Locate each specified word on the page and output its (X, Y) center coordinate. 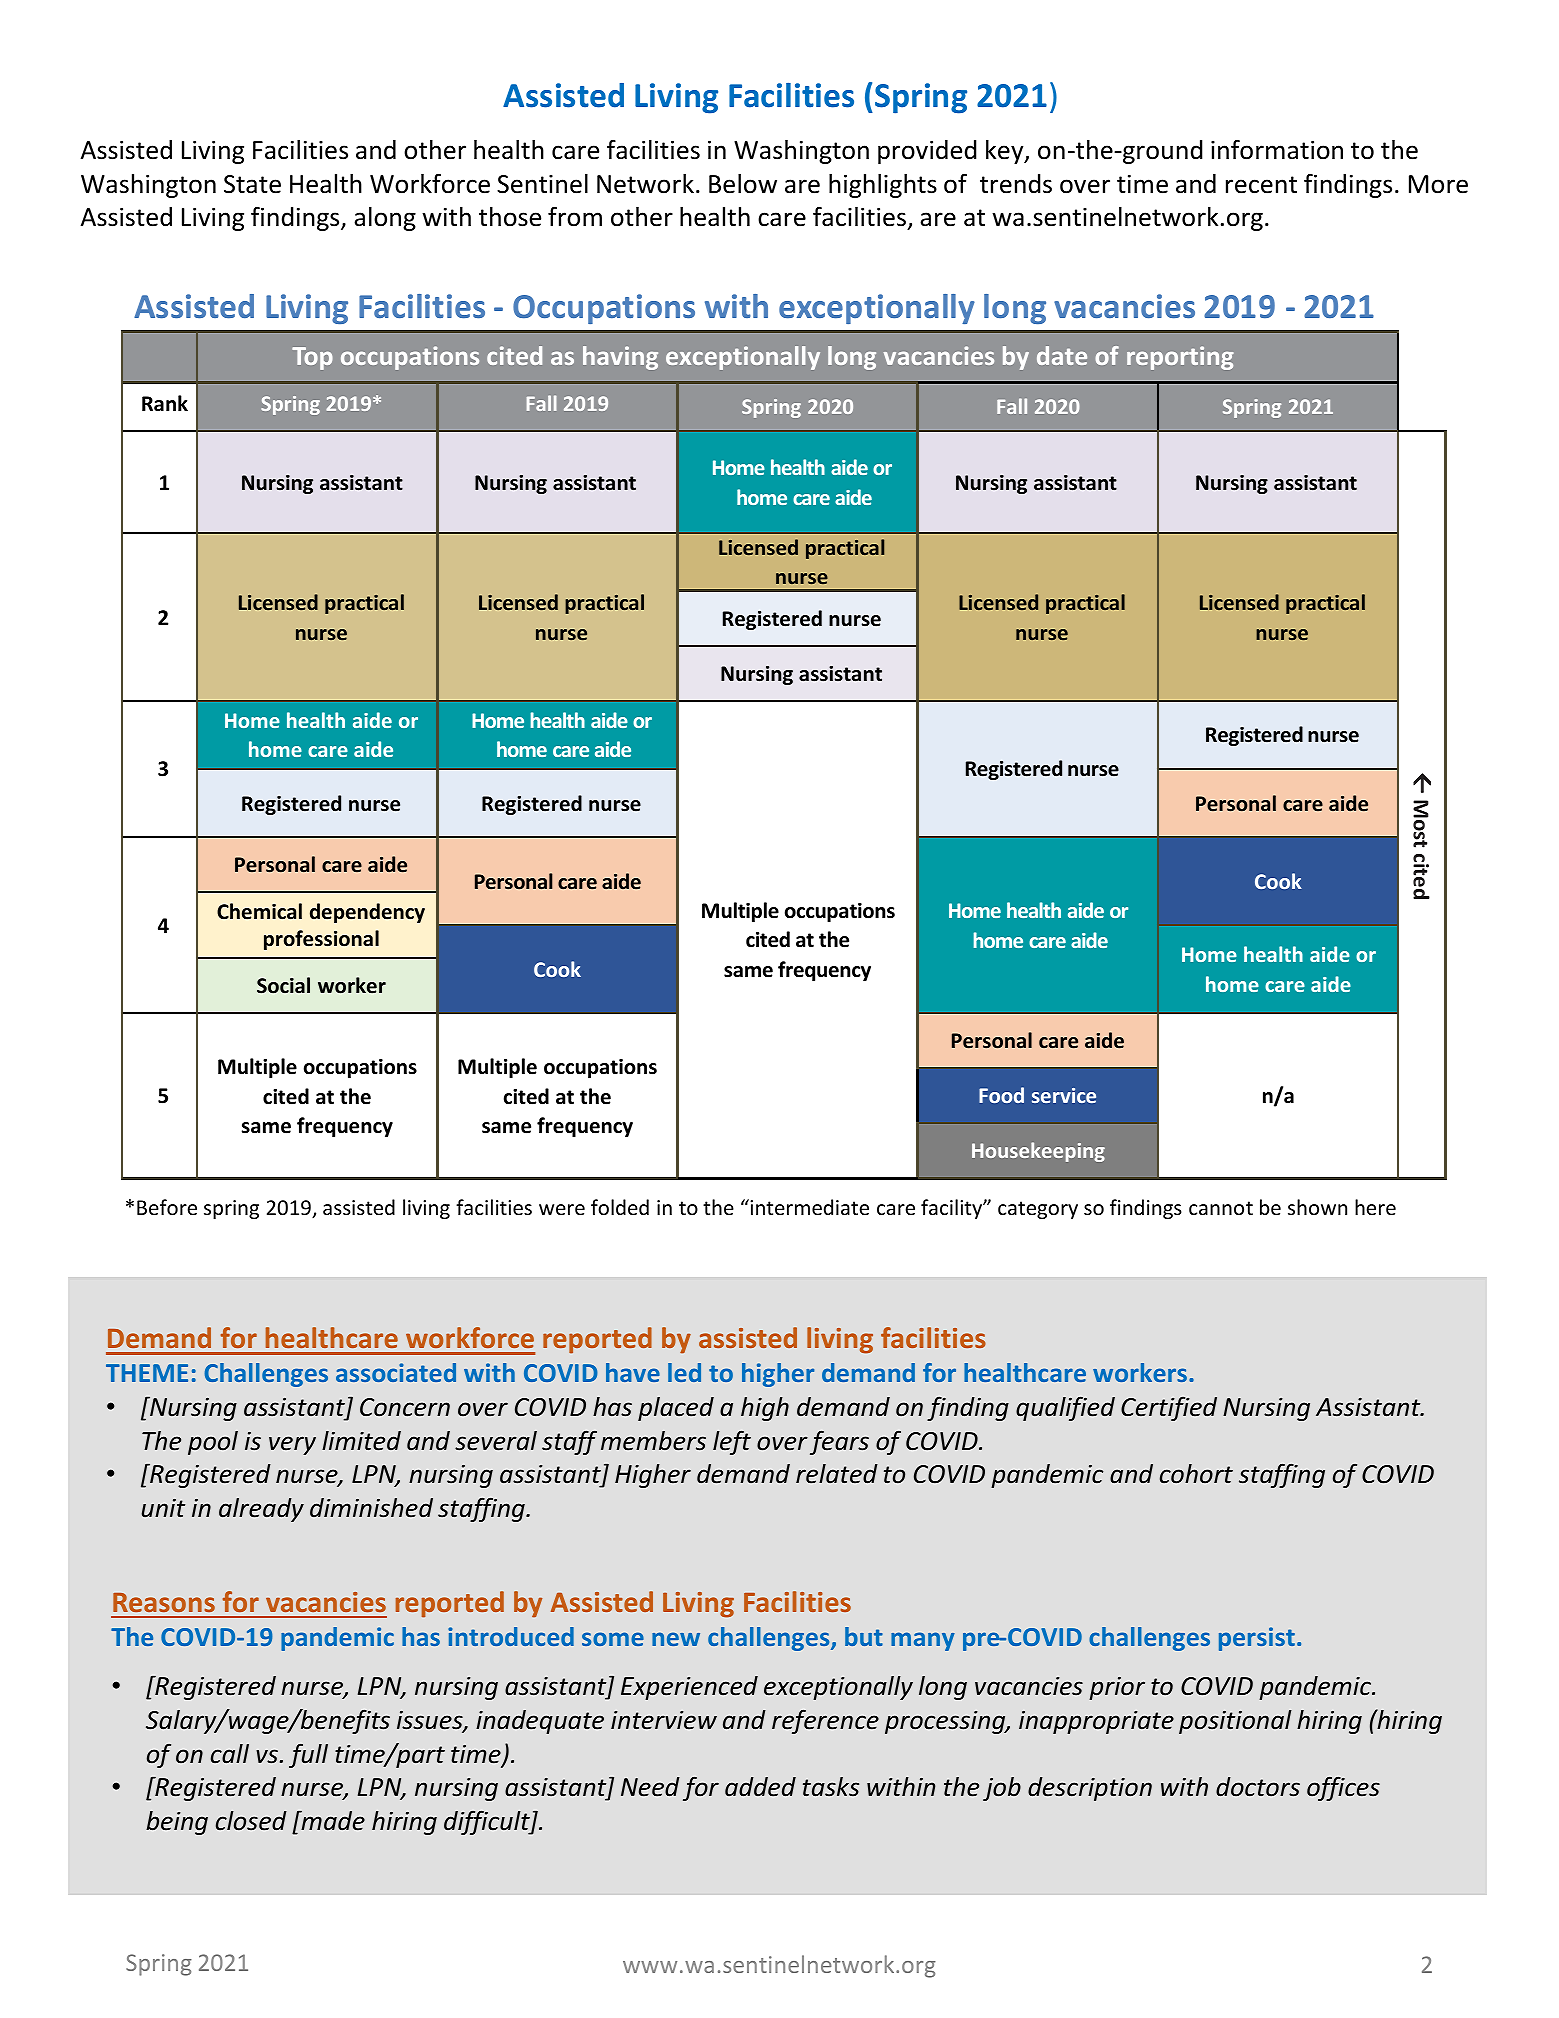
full (308, 1756)
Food (1001, 1095)
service (1064, 1095)
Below (743, 184)
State (252, 184)
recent (1261, 185)
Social (283, 985)
